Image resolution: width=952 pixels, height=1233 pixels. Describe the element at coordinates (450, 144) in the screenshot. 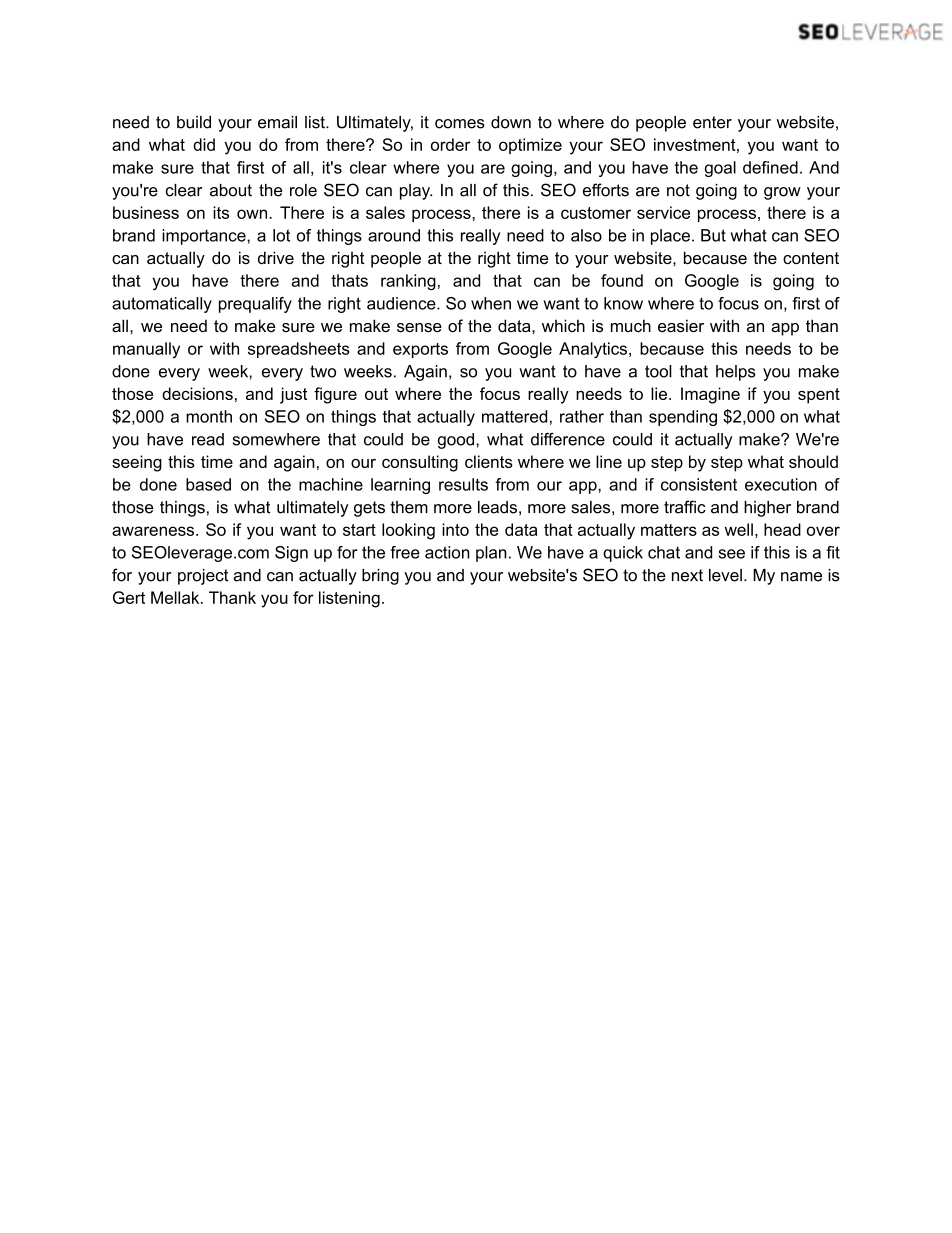

I see `order` at that location.
